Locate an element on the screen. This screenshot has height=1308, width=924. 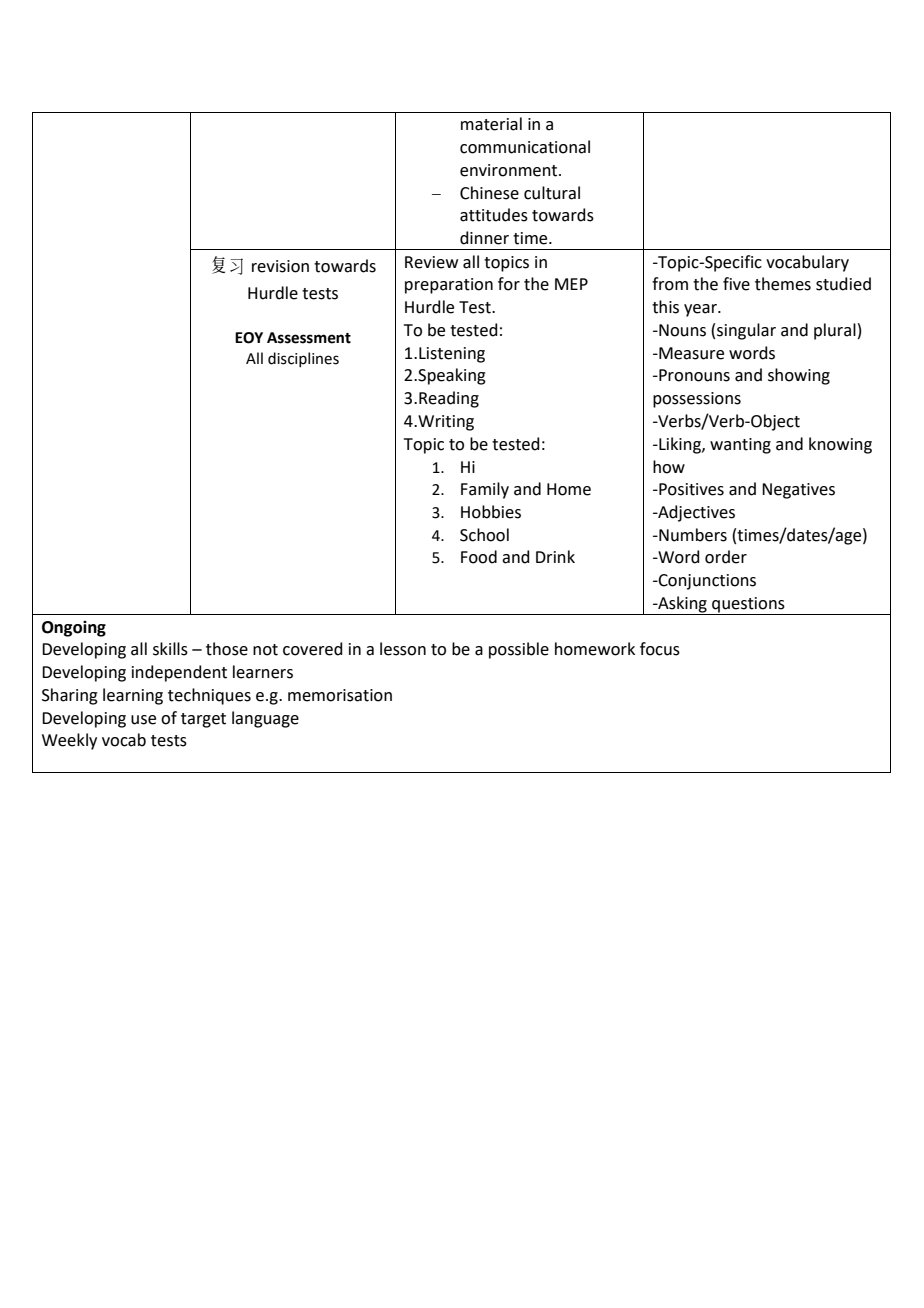
material is located at coordinates (491, 124).
